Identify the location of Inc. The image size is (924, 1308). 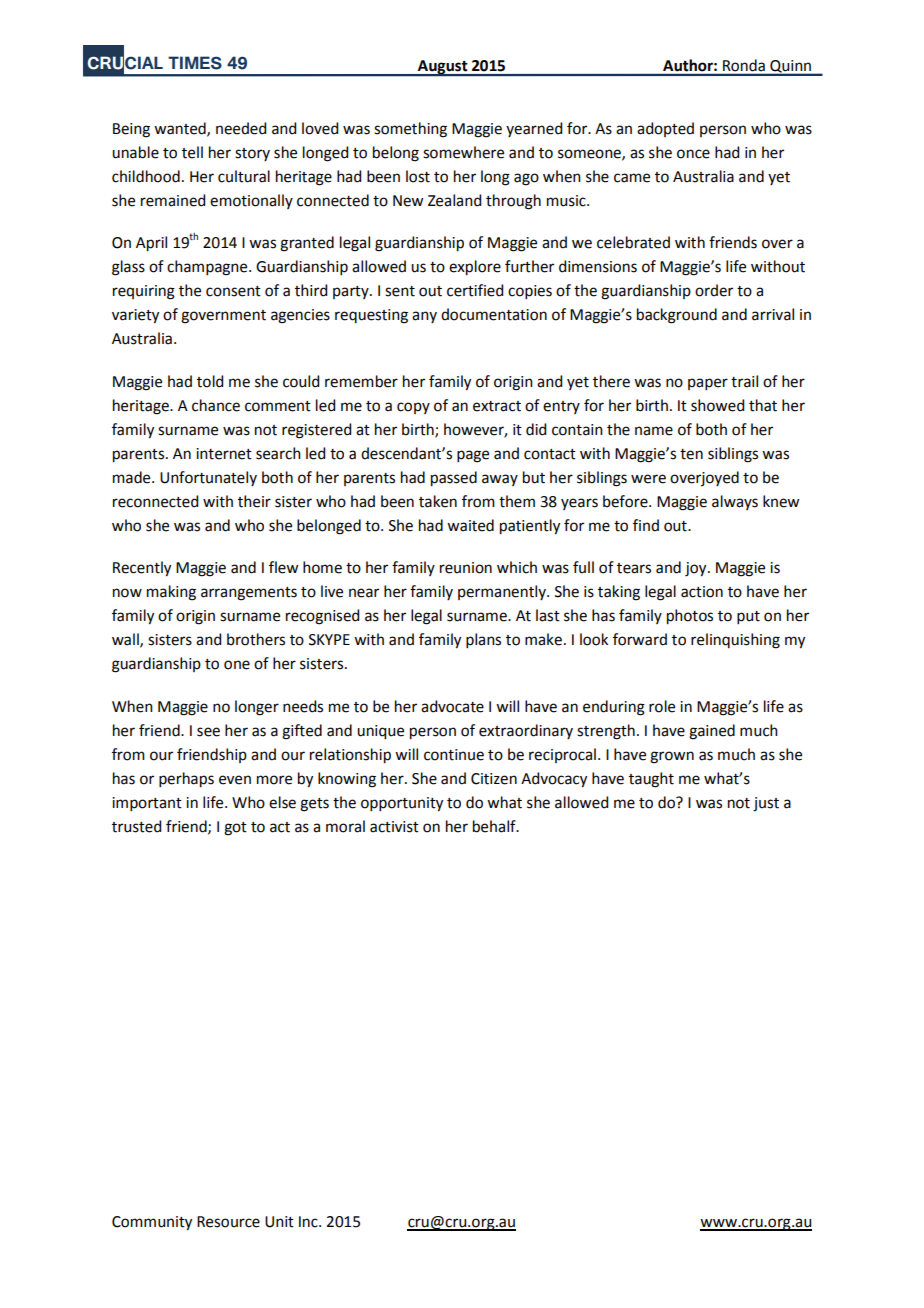
(309, 1222).
